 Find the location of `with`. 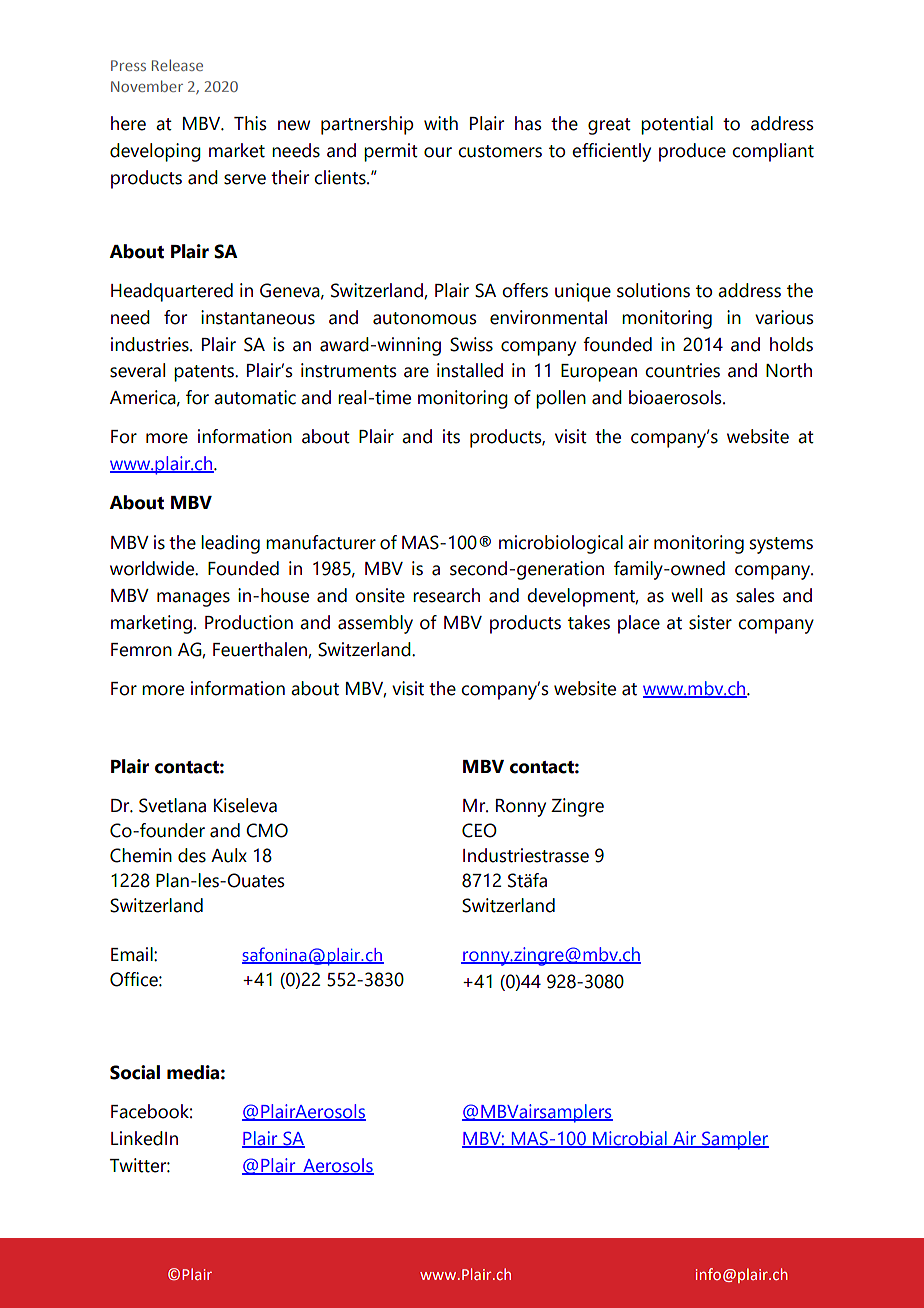

with is located at coordinates (441, 123).
